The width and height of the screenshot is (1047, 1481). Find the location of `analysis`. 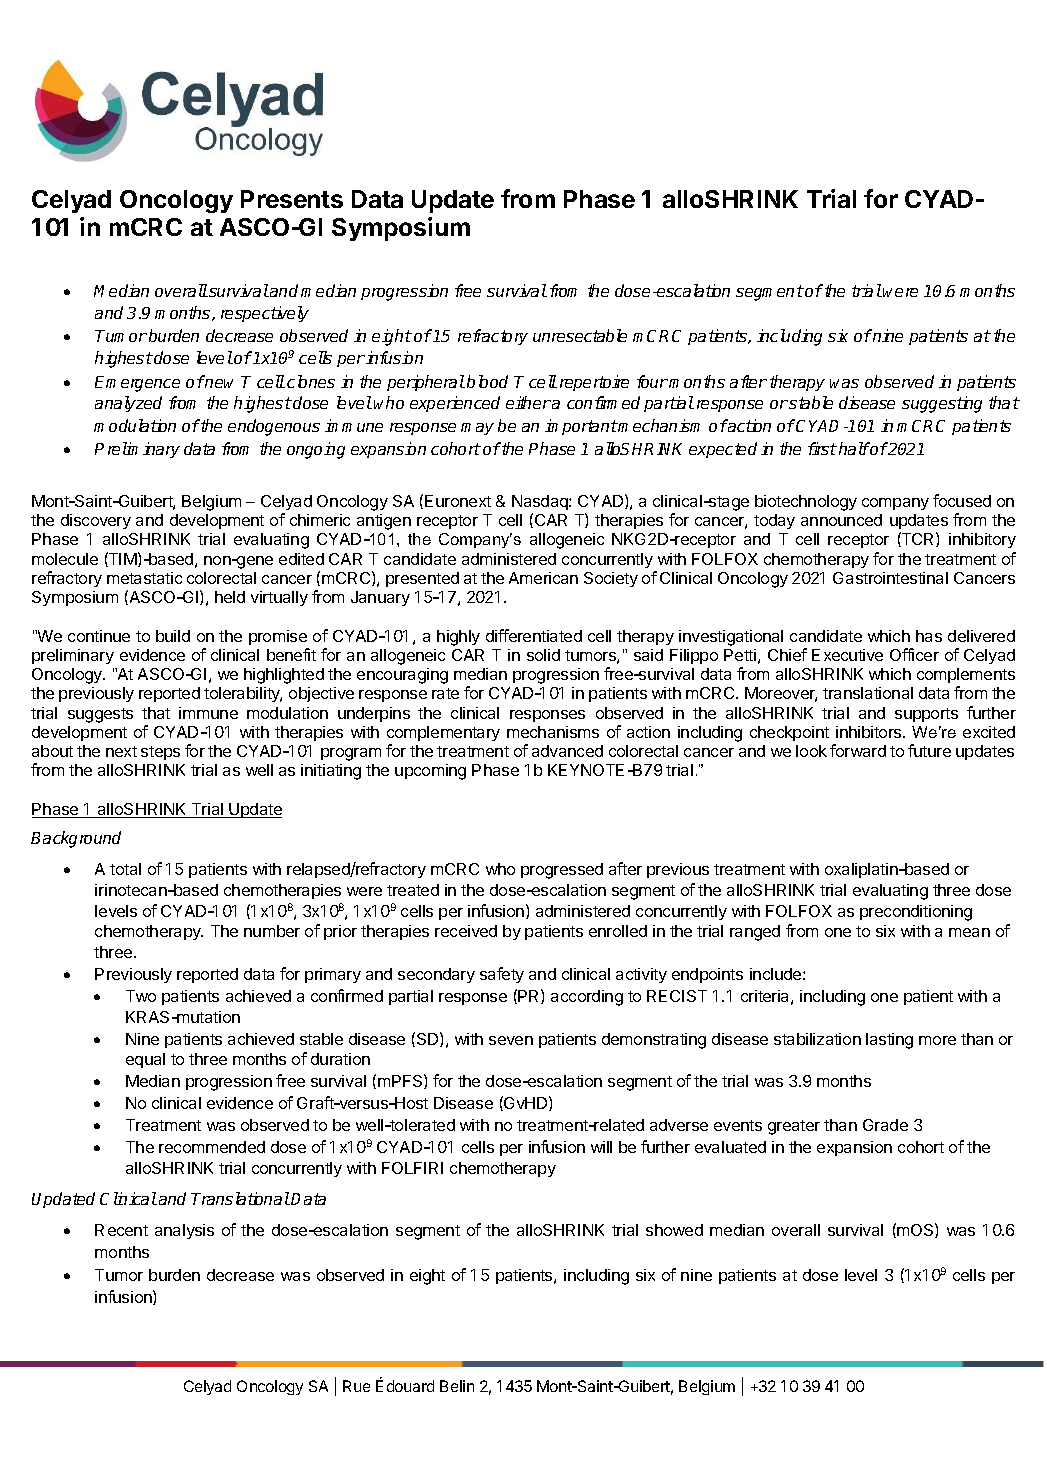

analysis is located at coordinates (184, 1231).
